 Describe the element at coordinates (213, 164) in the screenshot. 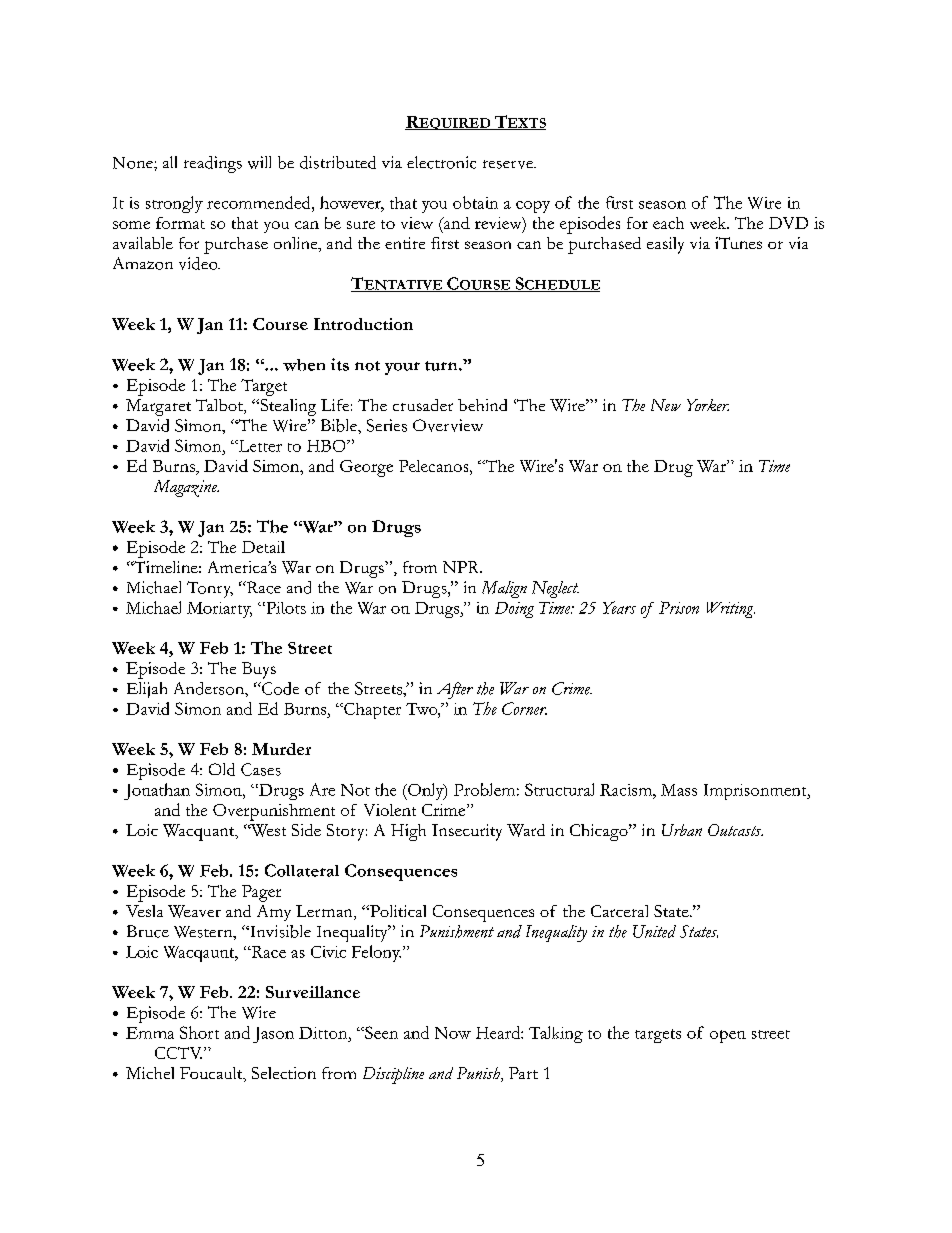

I see `readings` at that location.
